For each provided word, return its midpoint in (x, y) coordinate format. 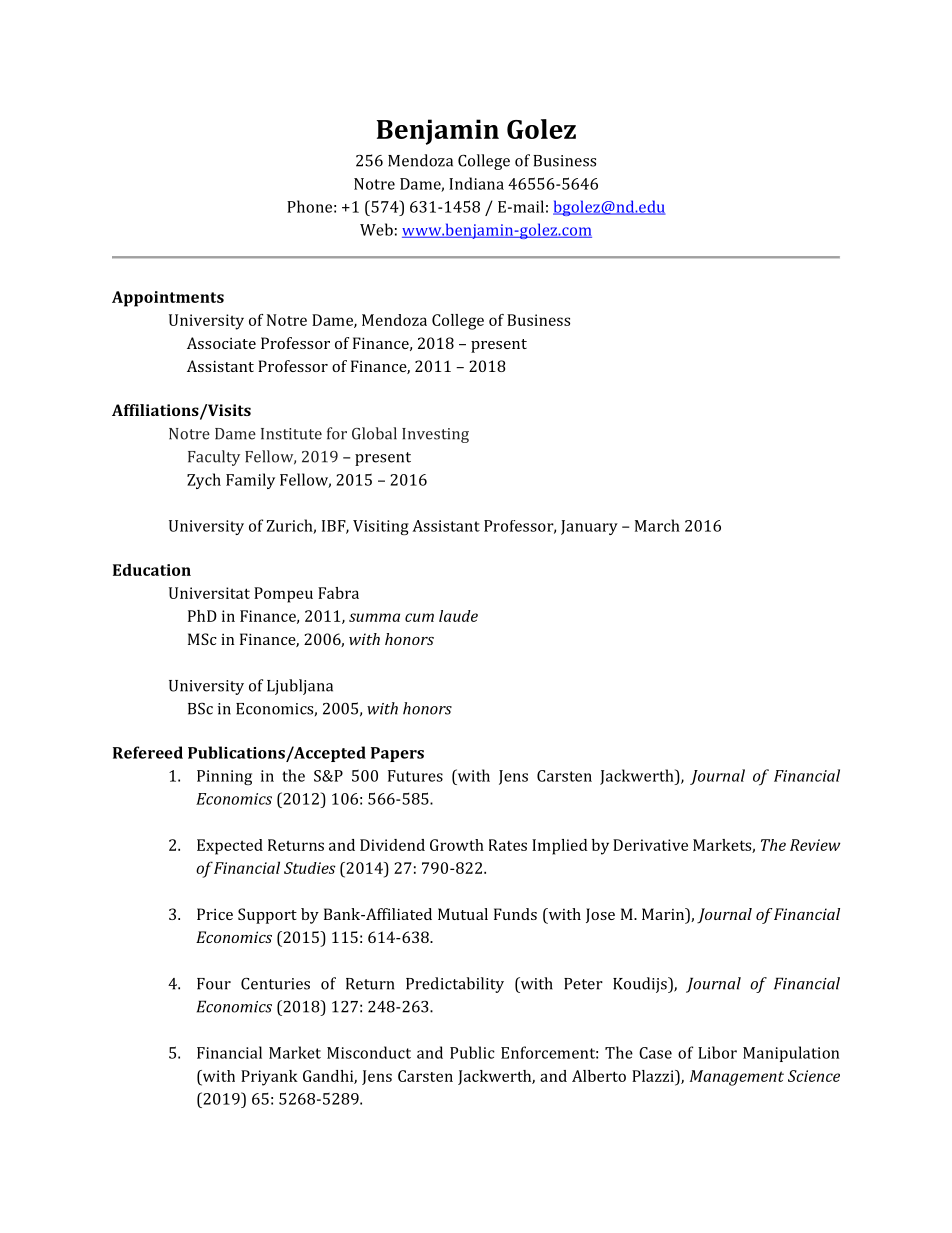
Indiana (476, 183)
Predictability (455, 985)
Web (376, 229)
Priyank (269, 1078)
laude (458, 616)
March (657, 525)
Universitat (209, 593)
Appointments (168, 299)
